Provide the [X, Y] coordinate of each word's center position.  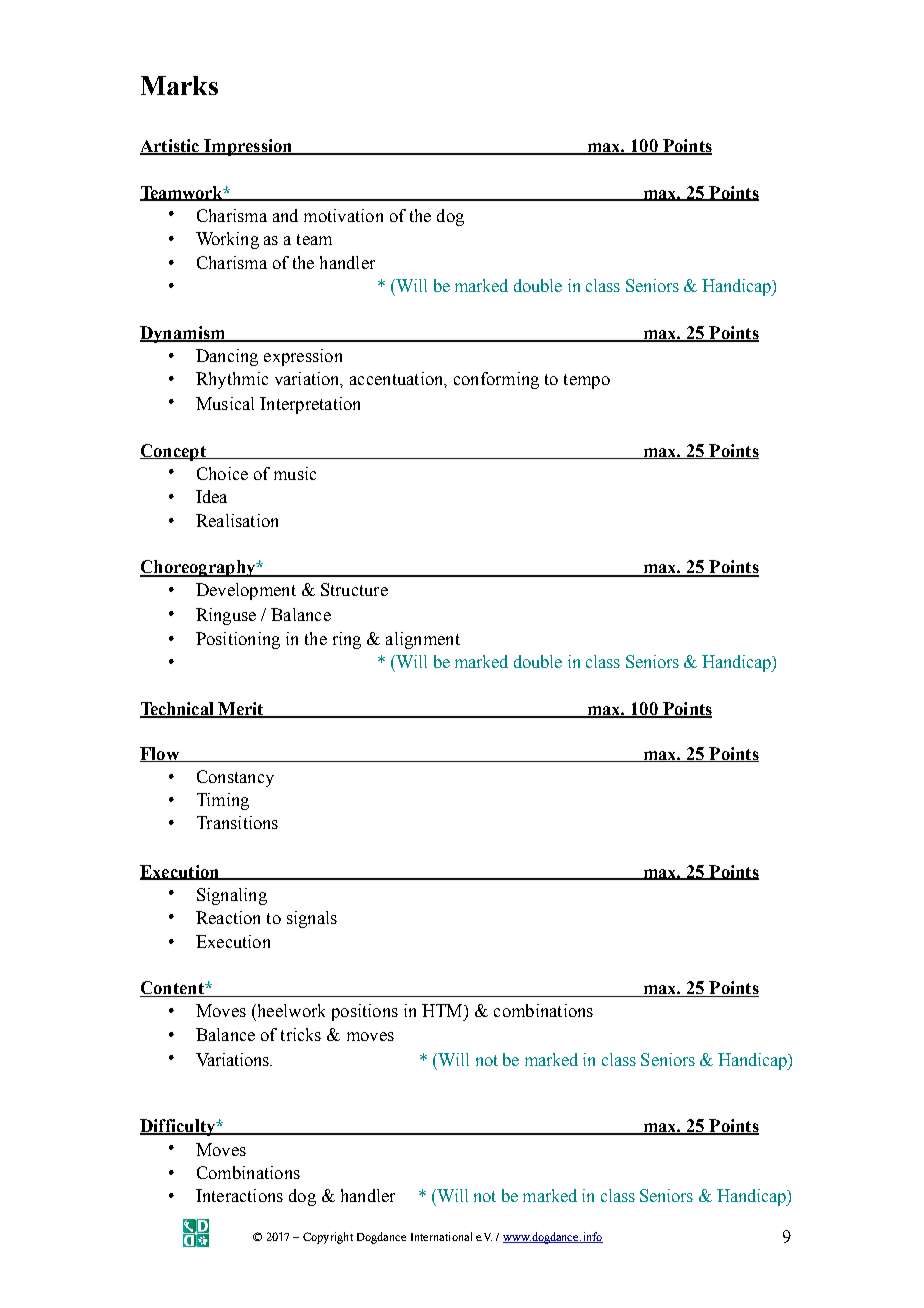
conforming [496, 380]
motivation [343, 215]
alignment [423, 640]
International [441, 1236]
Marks [179, 85]
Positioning [238, 640]
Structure [354, 589]
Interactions [239, 1195]
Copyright [328, 1238]
